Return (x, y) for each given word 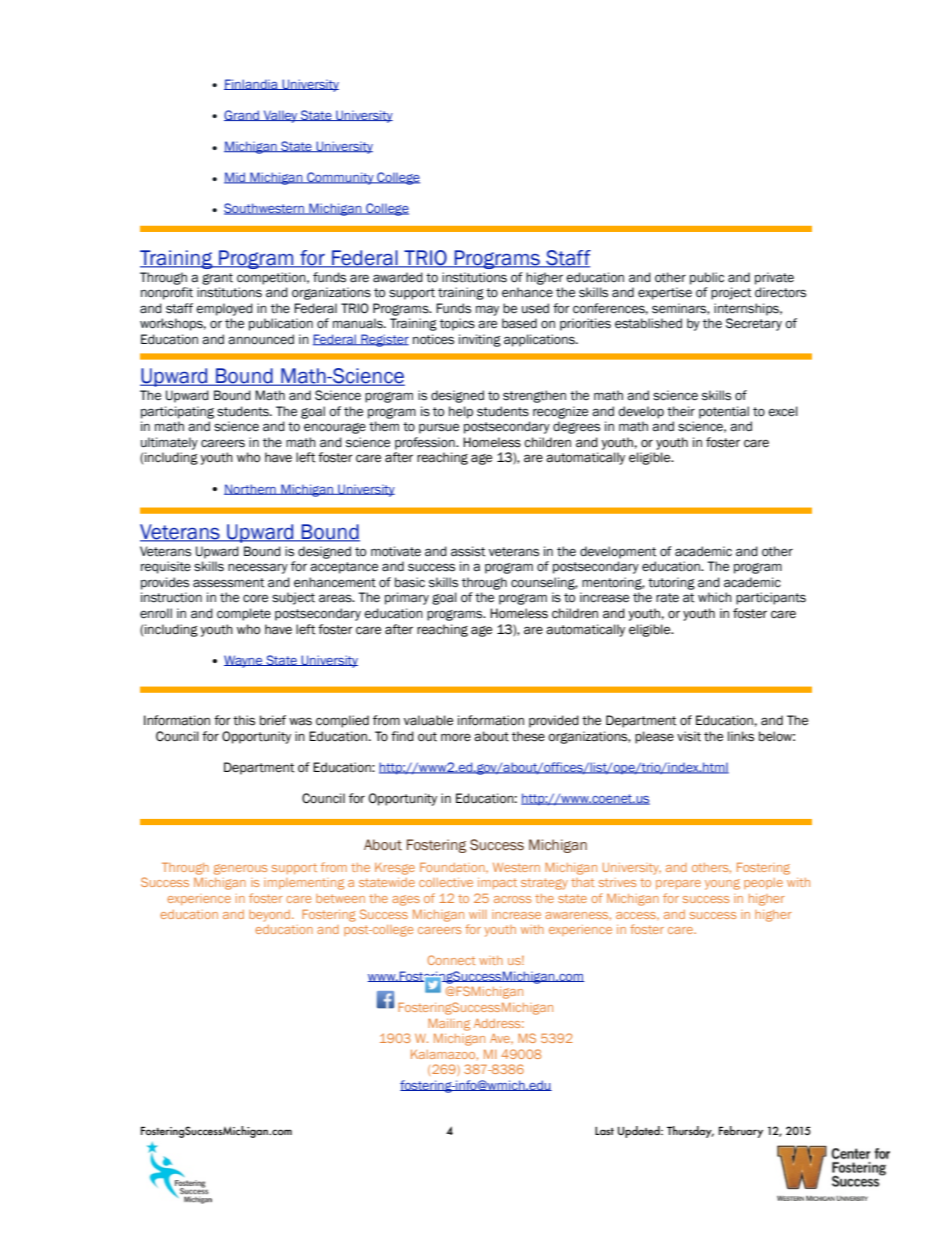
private (774, 278)
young (722, 884)
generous (240, 869)
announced (261, 339)
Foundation (453, 867)
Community (340, 178)
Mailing (449, 1024)
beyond (269, 916)
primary (407, 598)
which (715, 597)
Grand (243, 115)
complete (244, 614)
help (461, 412)
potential (724, 412)
